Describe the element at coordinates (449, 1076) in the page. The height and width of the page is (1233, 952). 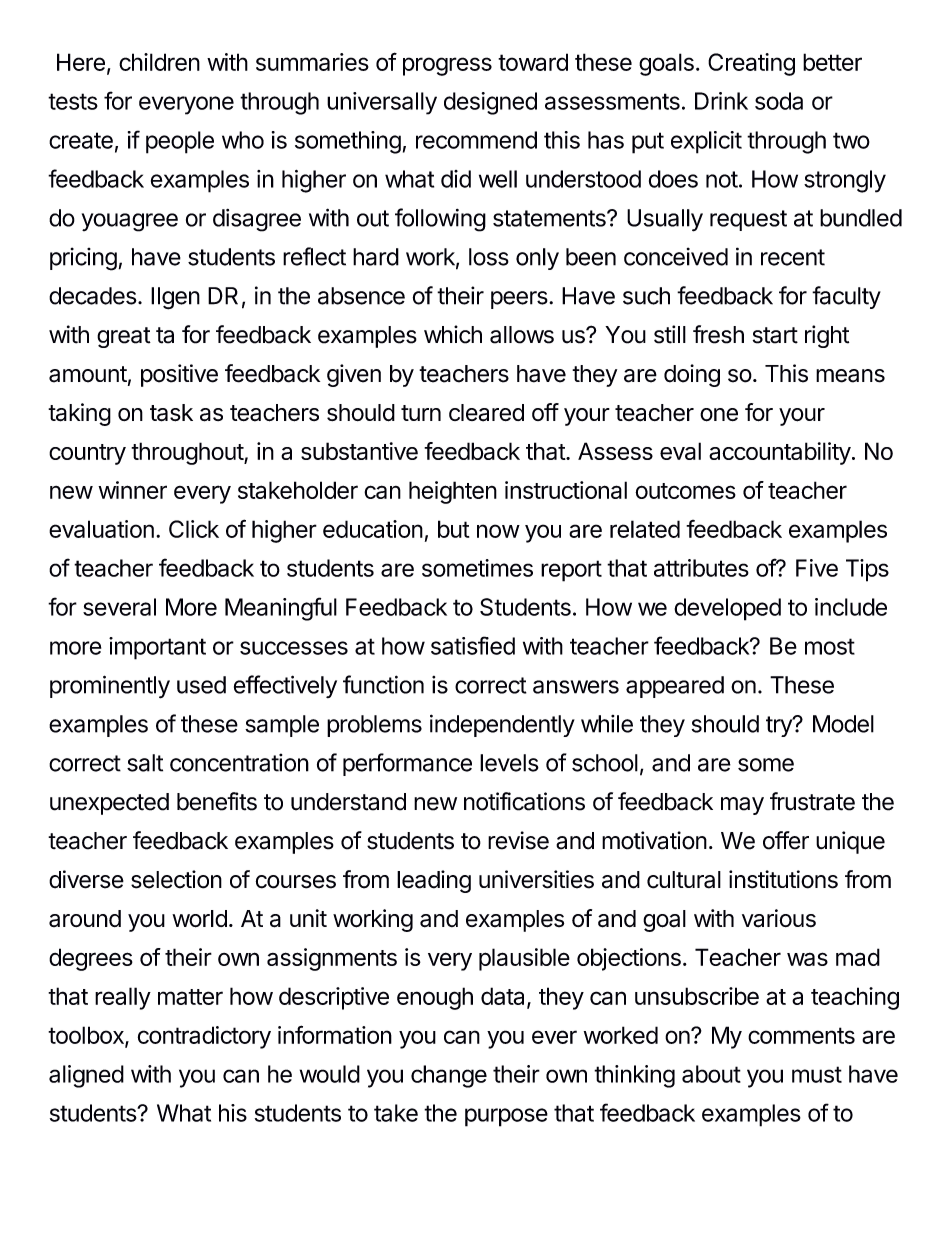
I see `change` at that location.
